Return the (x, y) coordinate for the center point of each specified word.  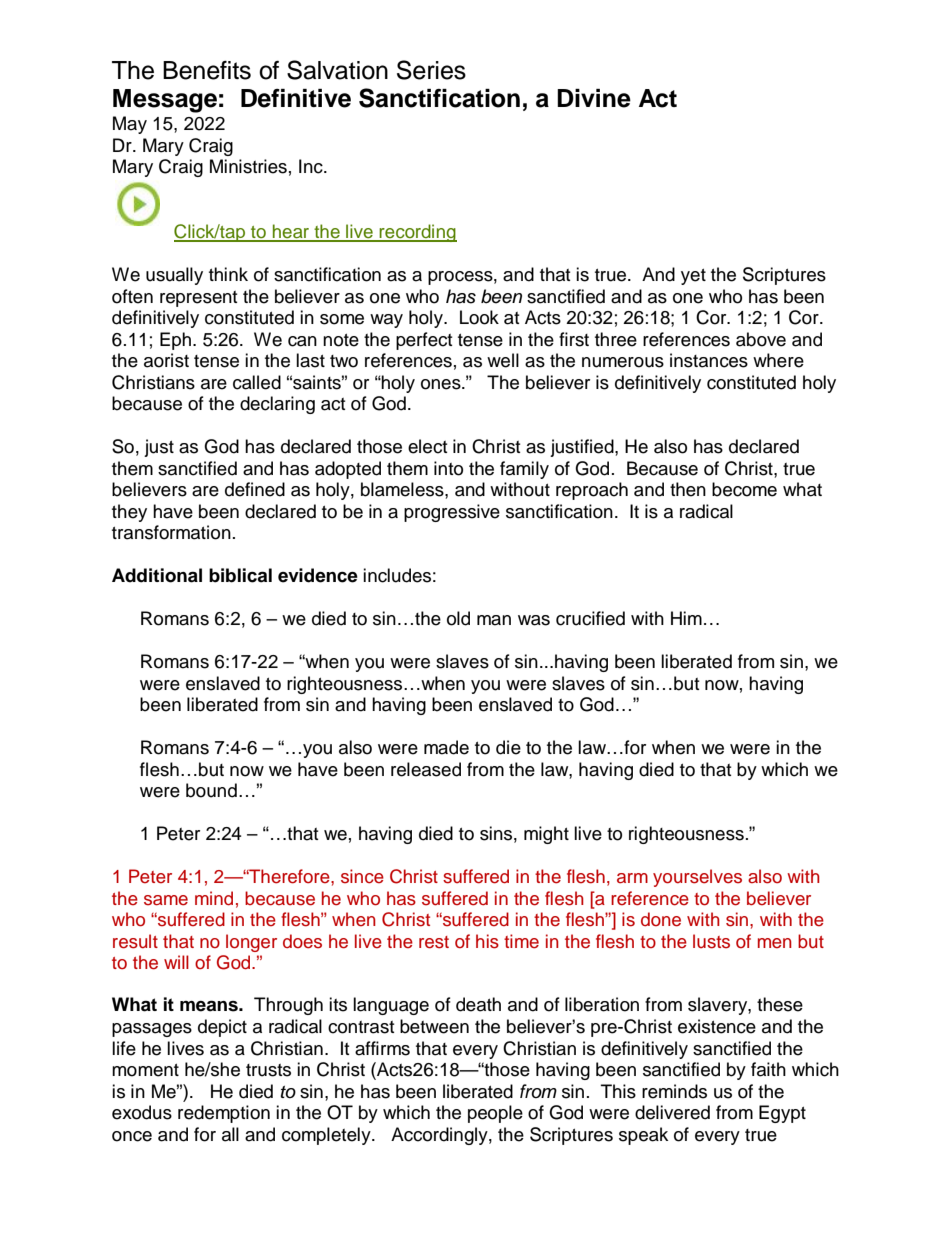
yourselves (697, 878)
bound (211, 790)
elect (427, 446)
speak (643, 1136)
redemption (224, 1114)
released (426, 769)
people (495, 1114)
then (688, 489)
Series (431, 70)
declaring (277, 405)
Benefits (207, 70)
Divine (594, 98)
